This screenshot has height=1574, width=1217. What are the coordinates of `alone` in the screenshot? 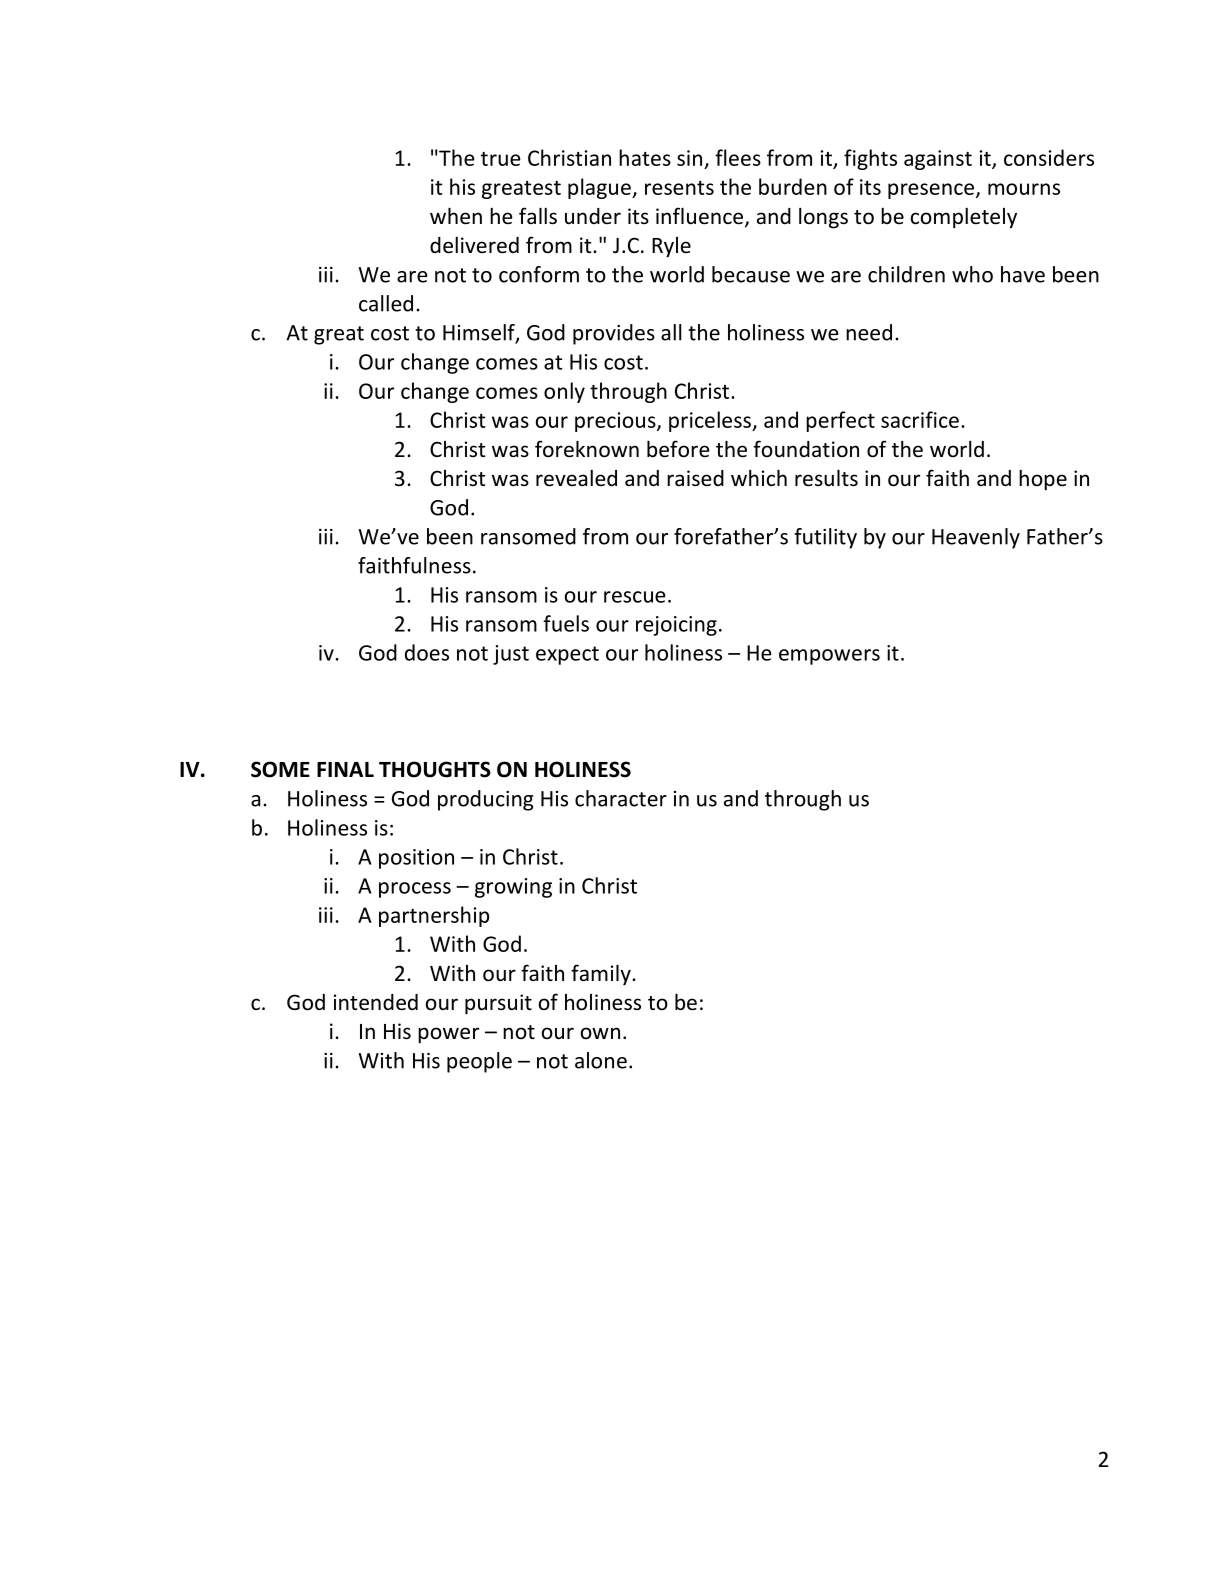 It's located at (601, 1060).
